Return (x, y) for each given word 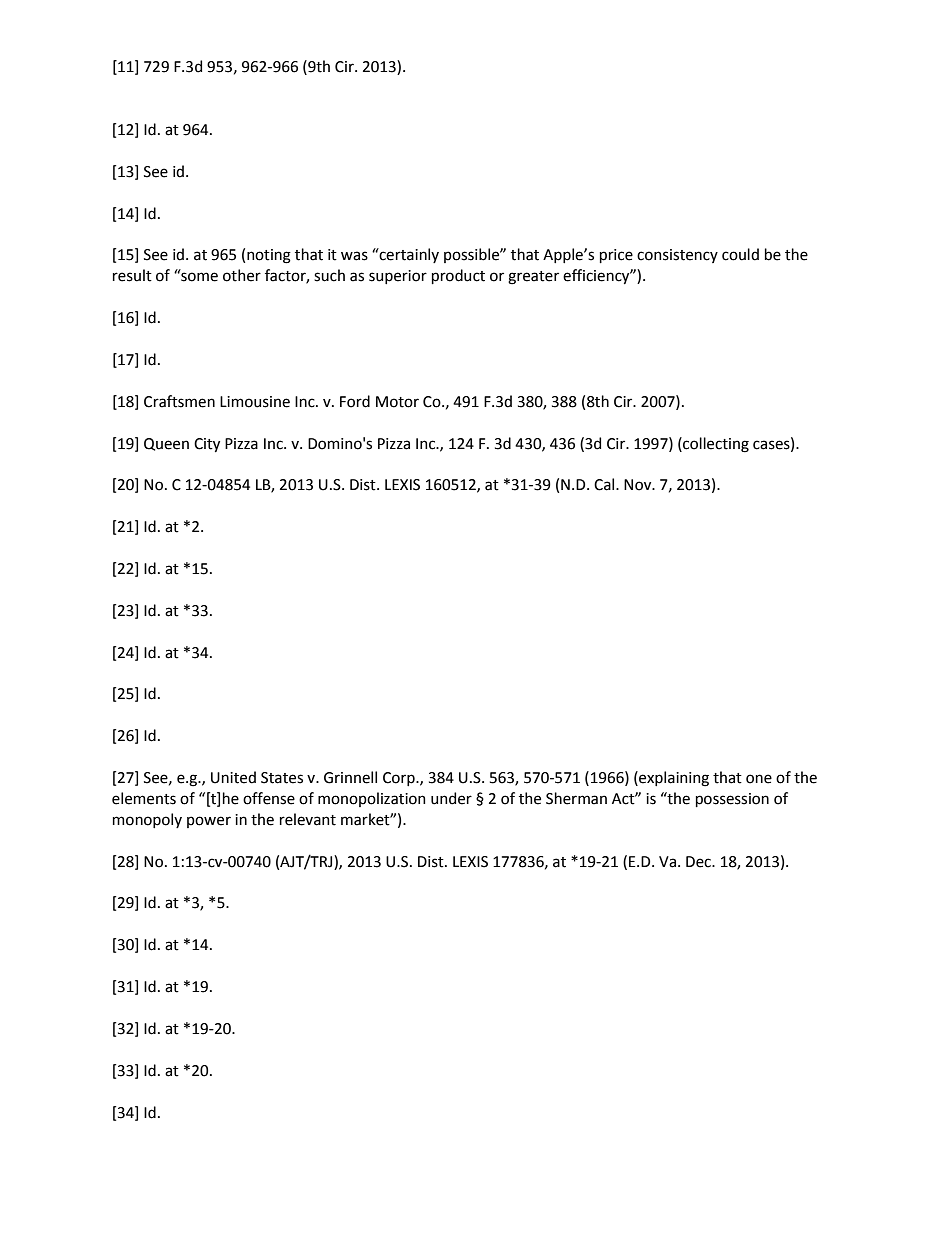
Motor (397, 402)
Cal (605, 484)
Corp (400, 779)
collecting (715, 445)
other (242, 275)
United (233, 777)
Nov (639, 485)
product (458, 276)
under (451, 798)
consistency (677, 256)
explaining (673, 779)
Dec (699, 862)
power (209, 822)
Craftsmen (179, 401)
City (207, 445)
